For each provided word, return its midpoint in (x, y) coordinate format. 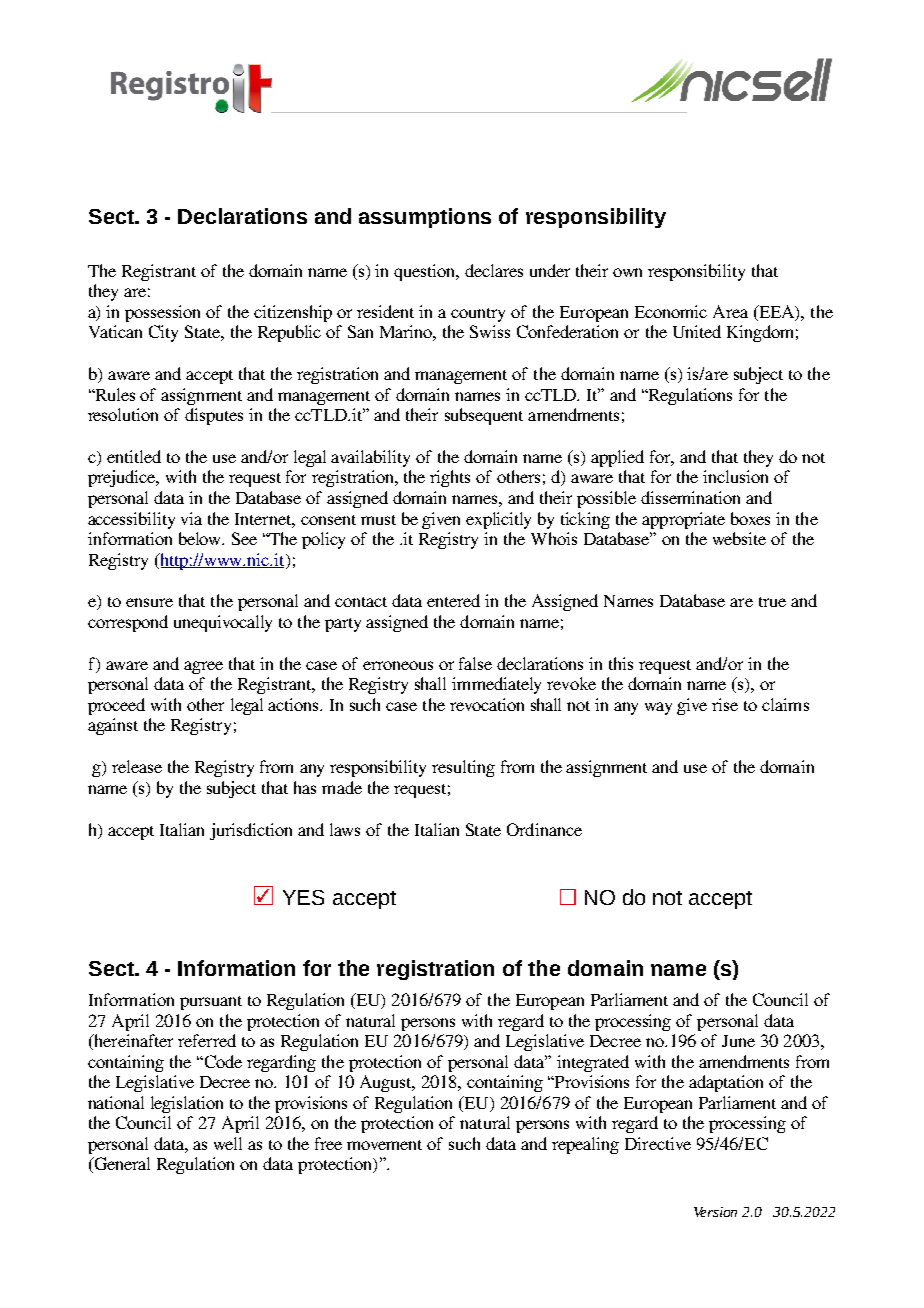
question (426, 272)
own (627, 272)
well (228, 1143)
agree (203, 667)
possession (162, 313)
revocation (487, 704)
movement (384, 1145)
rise (725, 704)
